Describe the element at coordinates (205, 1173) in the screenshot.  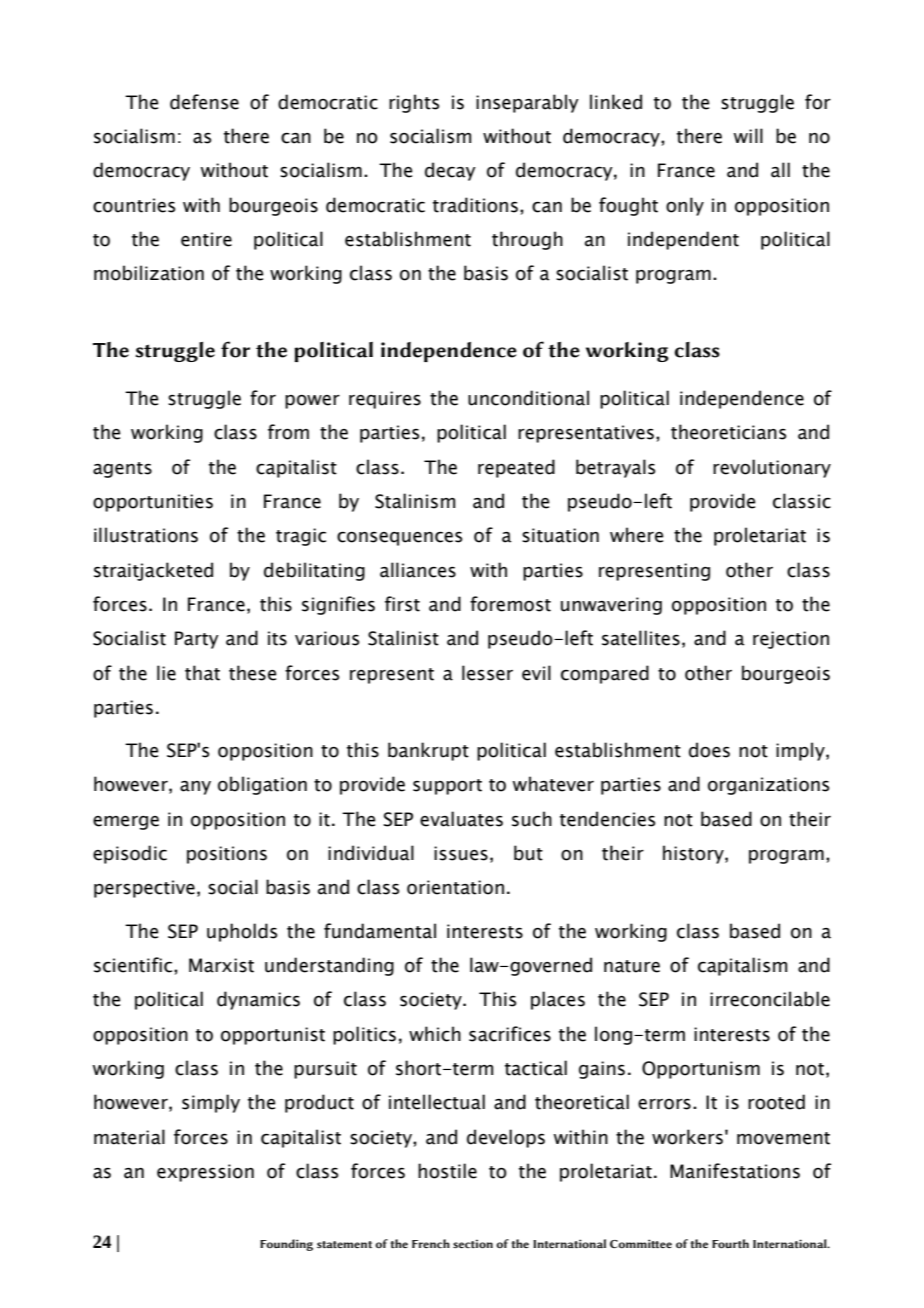
I see `expression` at that location.
